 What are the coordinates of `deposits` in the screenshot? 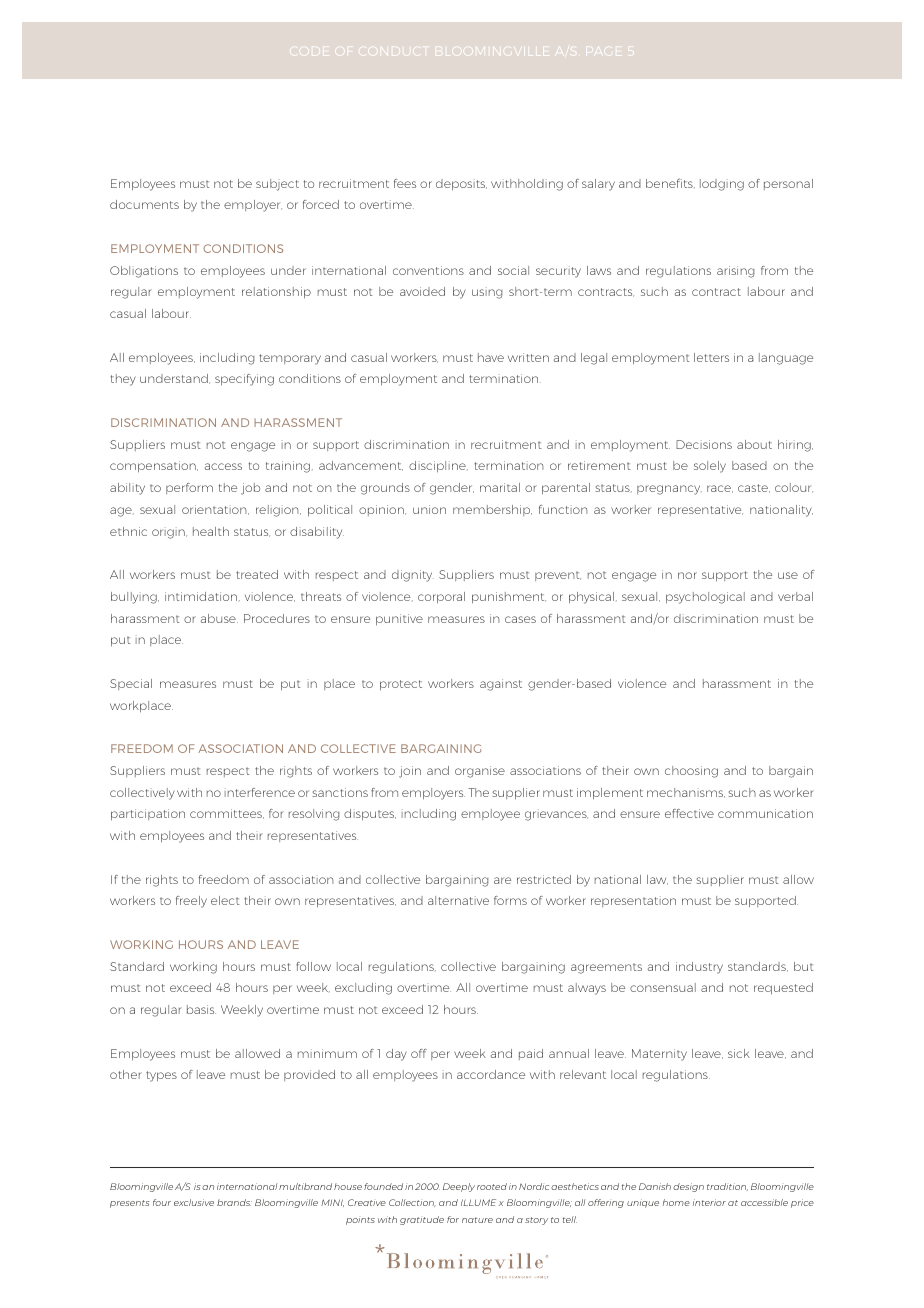 It's located at (461, 184).
